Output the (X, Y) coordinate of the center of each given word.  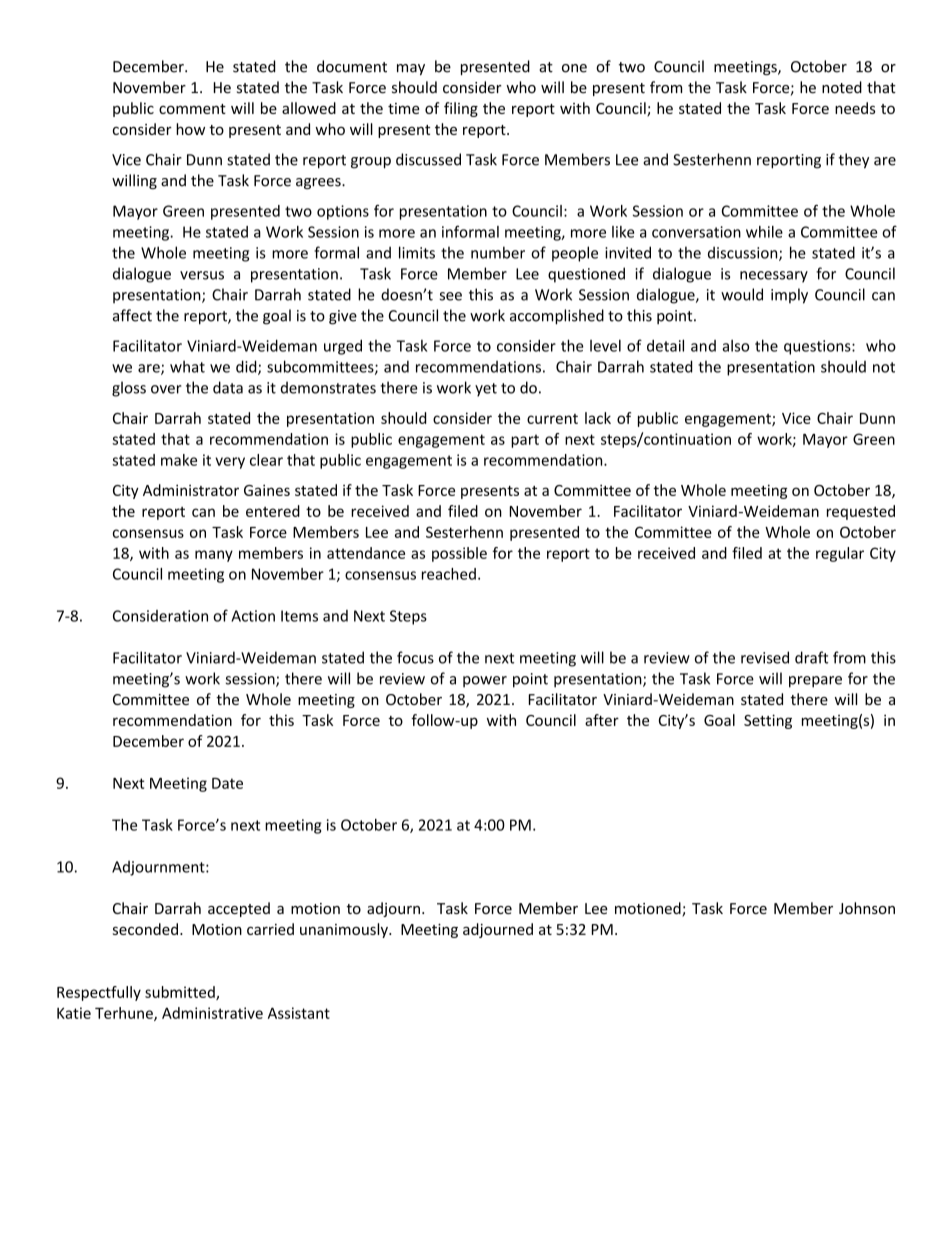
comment (192, 109)
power (485, 682)
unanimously (345, 930)
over (166, 389)
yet (486, 390)
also (735, 346)
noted (842, 87)
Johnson (867, 908)
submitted (181, 993)
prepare (815, 682)
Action (253, 616)
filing (461, 109)
